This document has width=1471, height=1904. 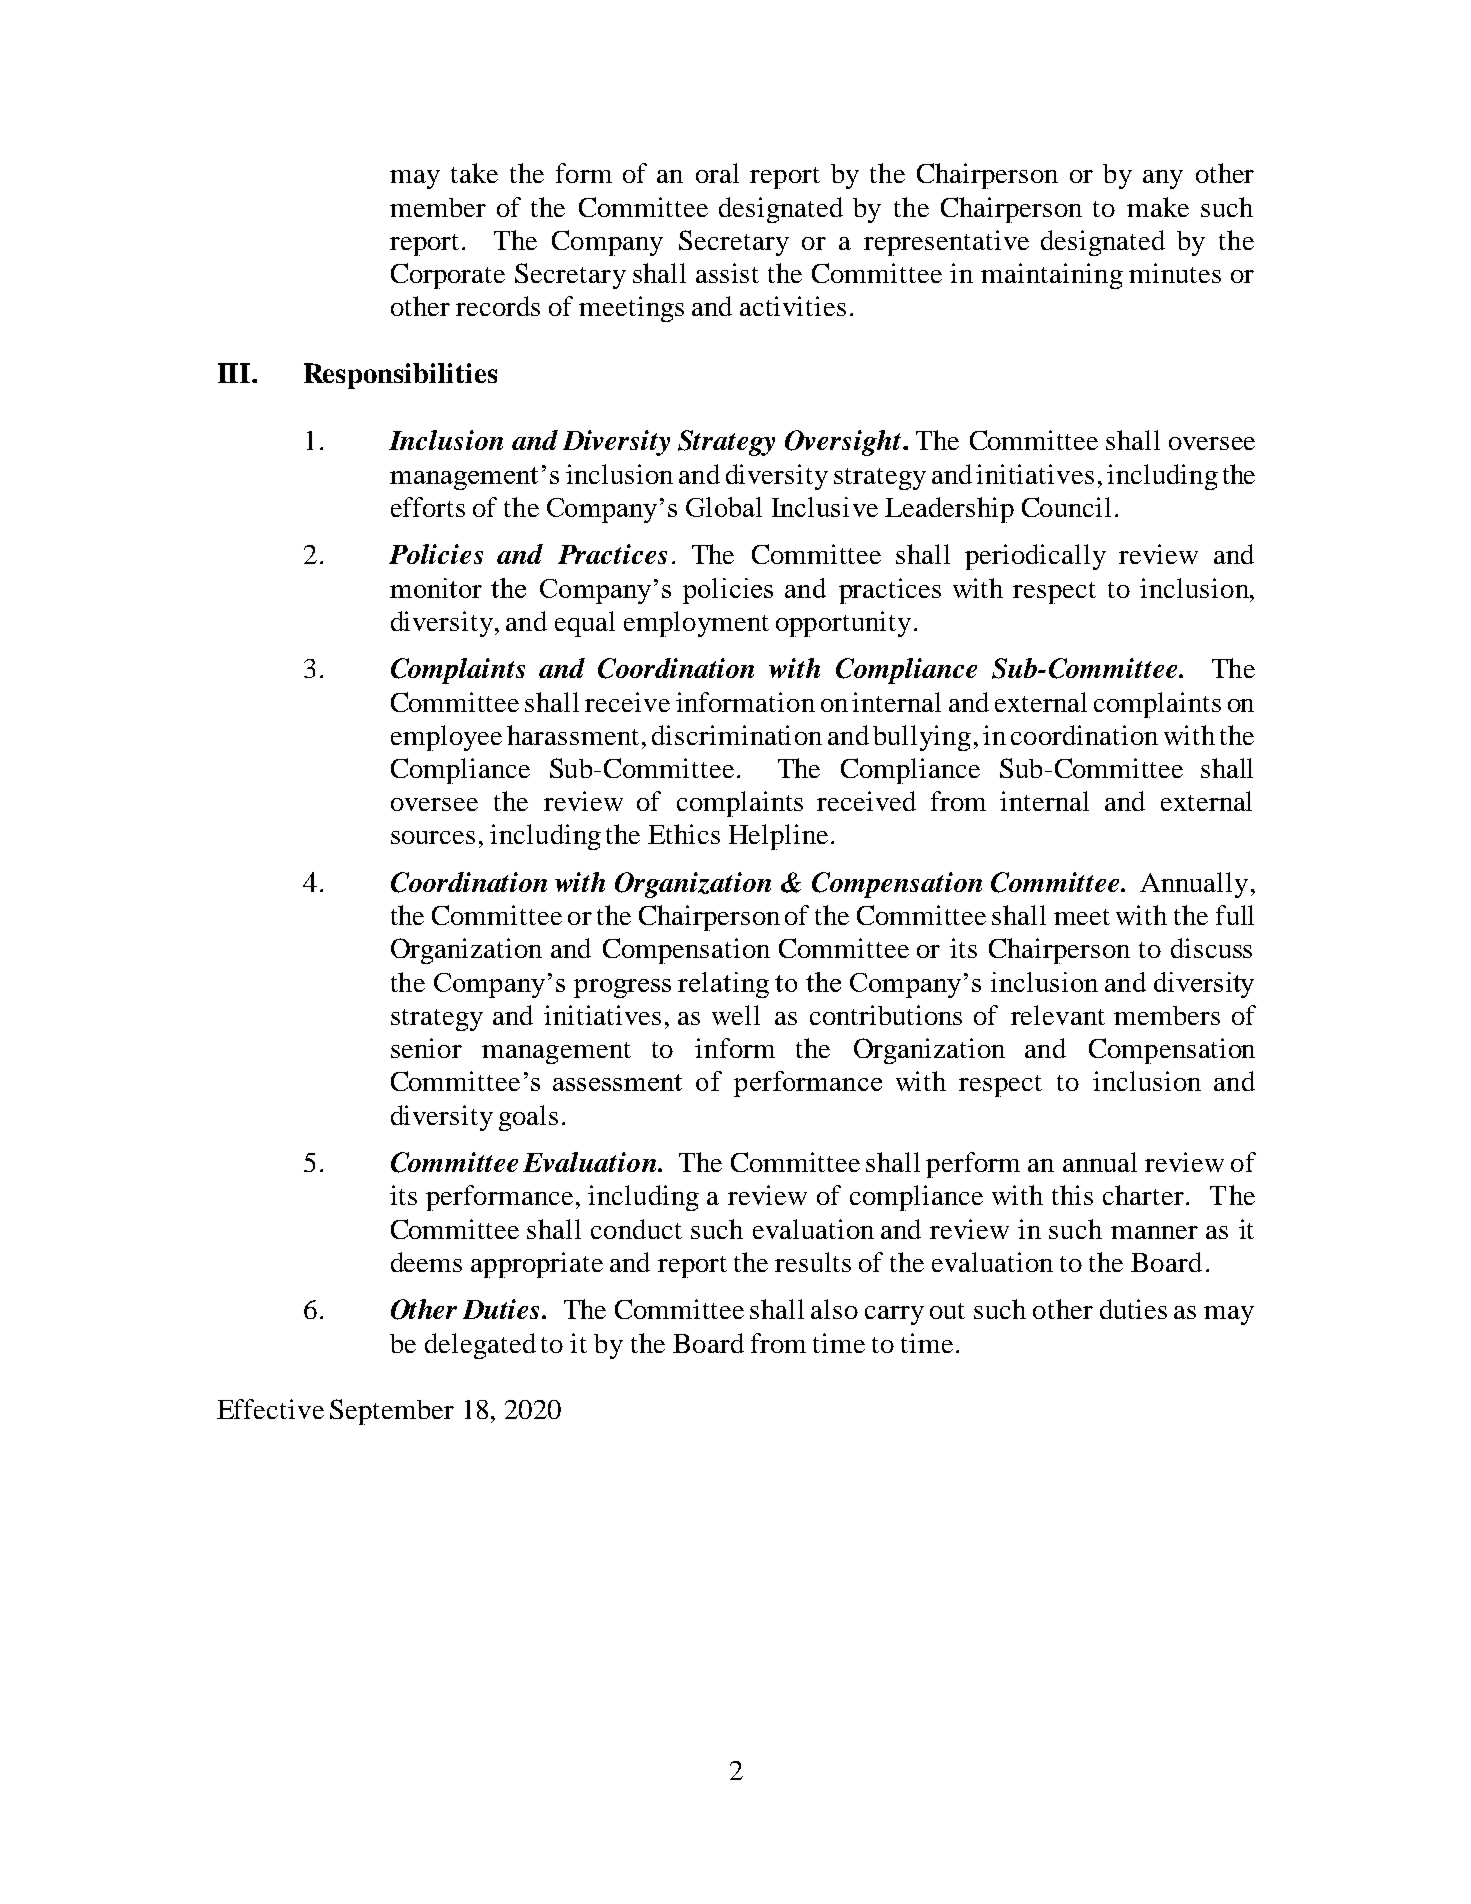 What do you see at coordinates (922, 738) in the document?
I see `bullying` at bounding box center [922, 738].
